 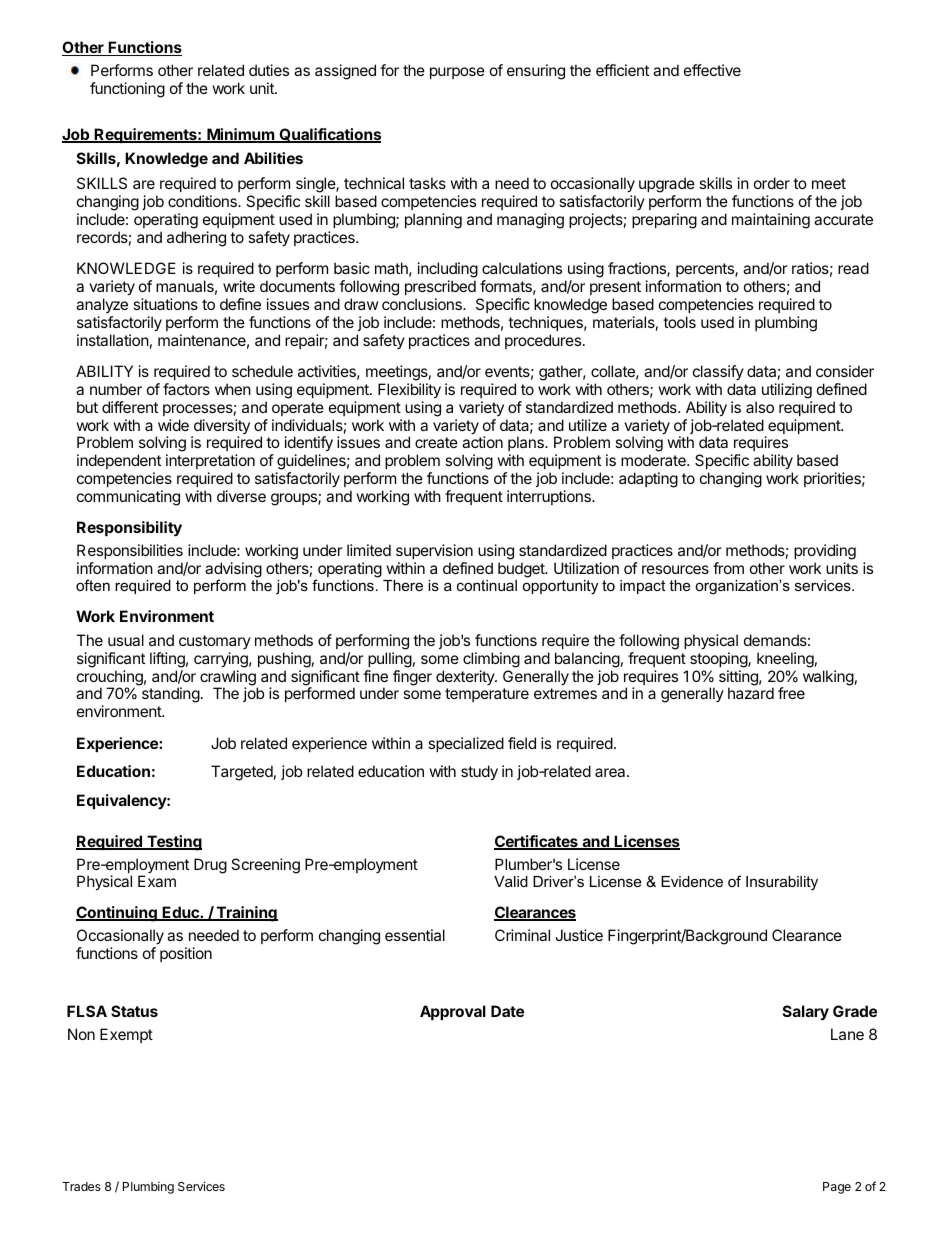 What do you see at coordinates (436, 442) in the page?
I see `create` at bounding box center [436, 442].
